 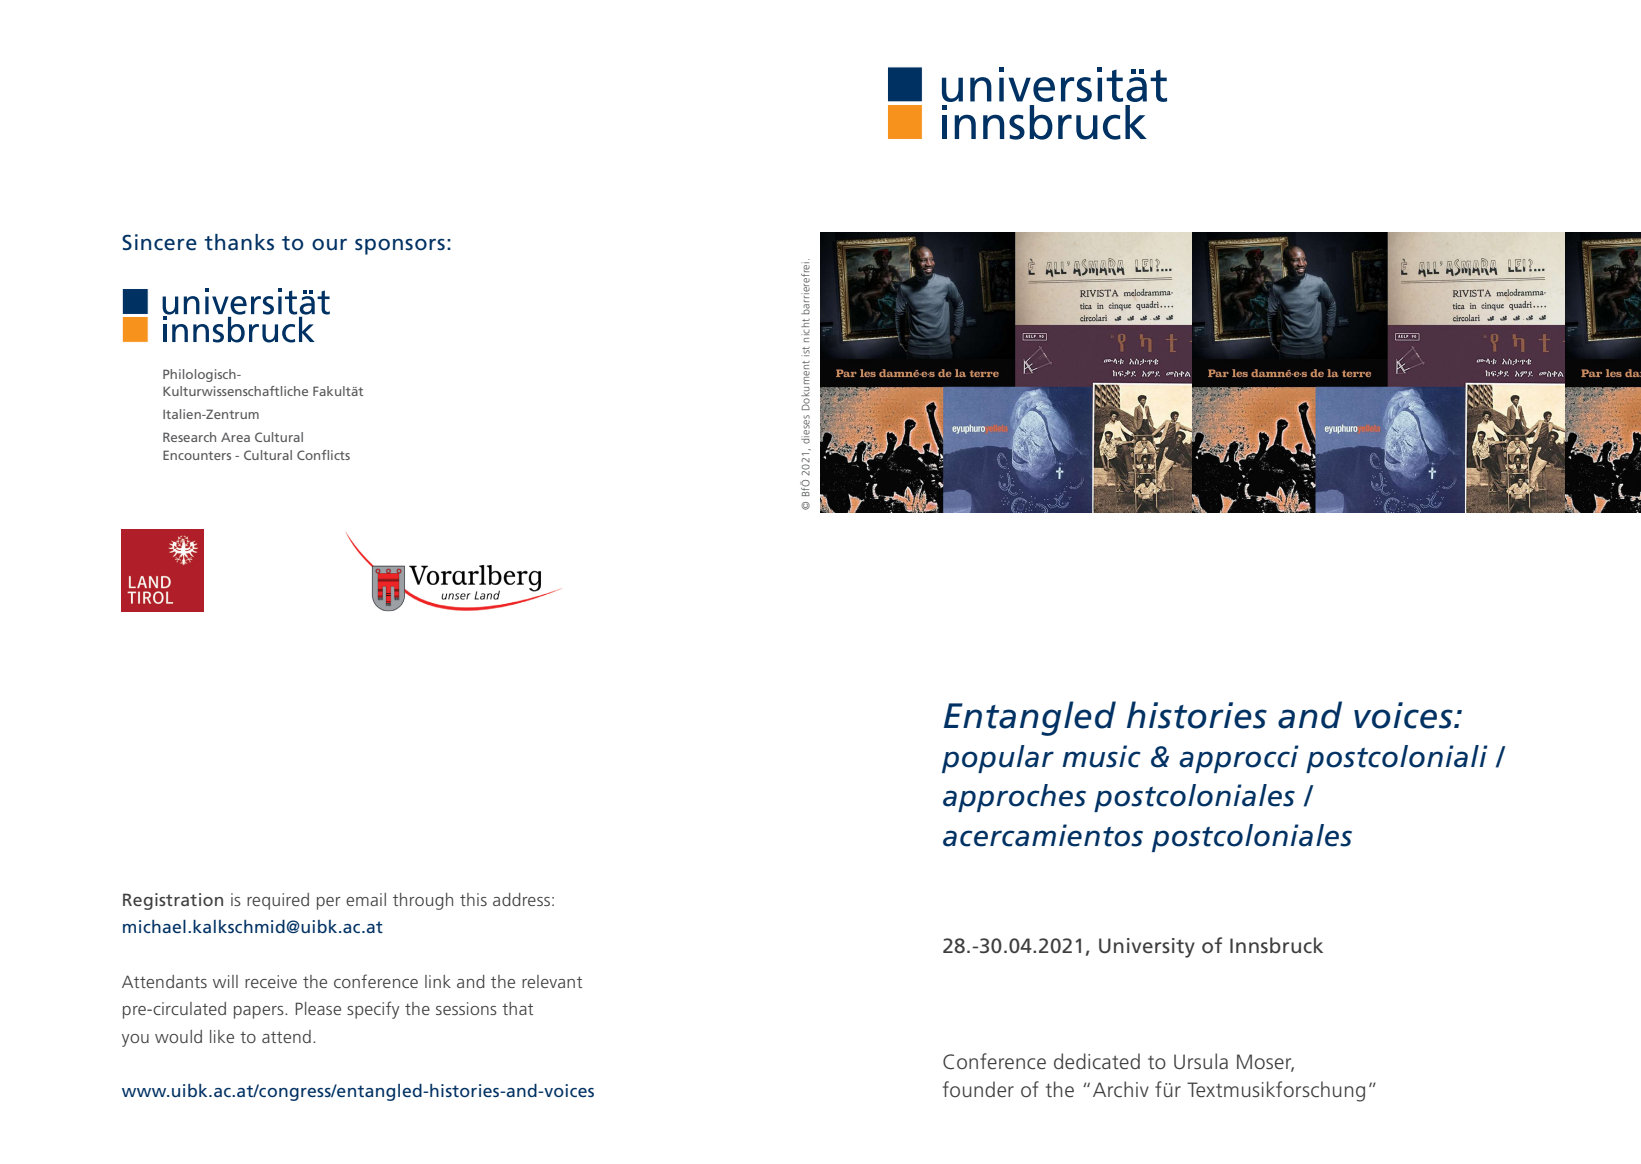 I want to click on thanks, so click(x=239, y=242).
